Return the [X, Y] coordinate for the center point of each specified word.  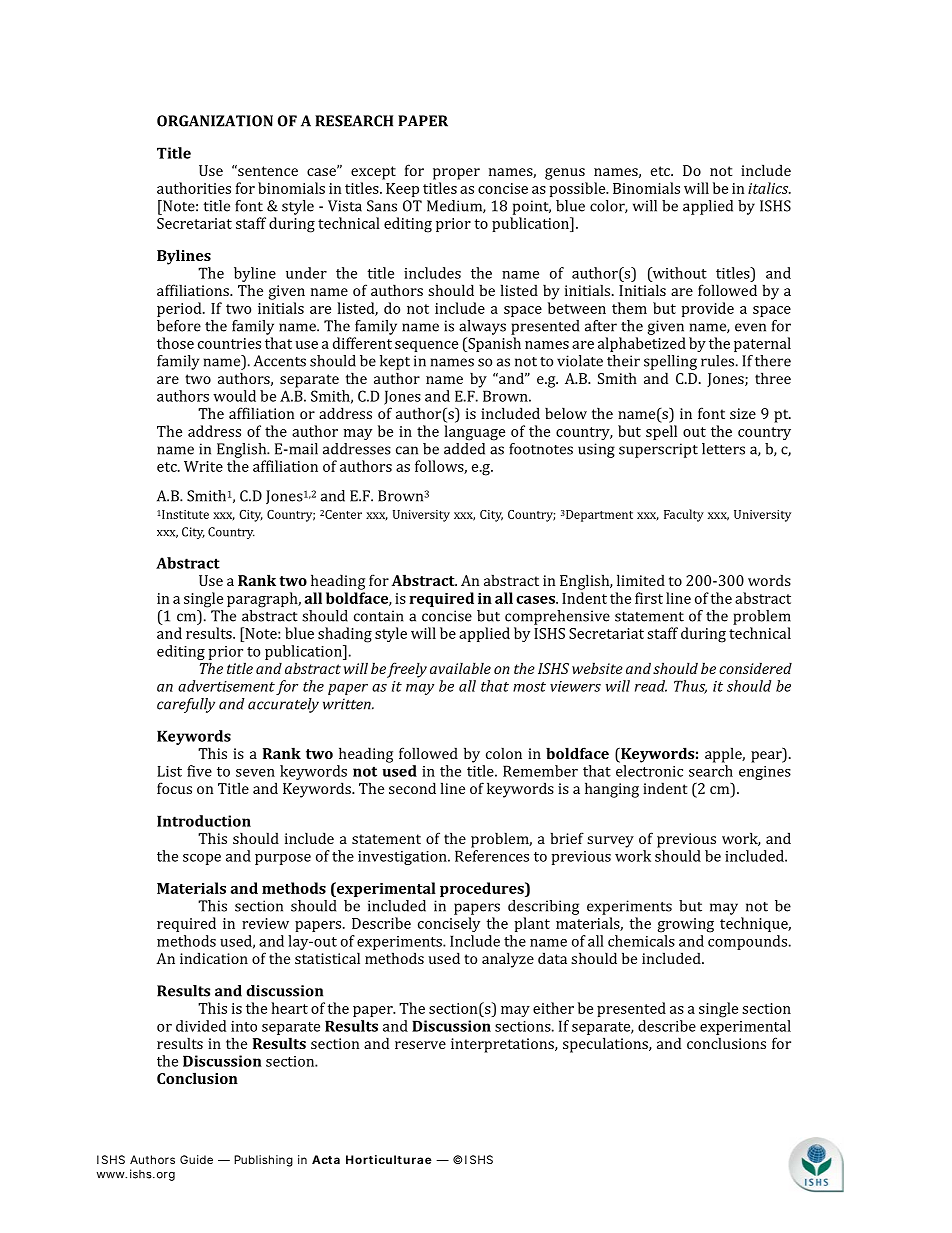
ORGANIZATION [215, 121]
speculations [606, 1045]
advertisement [226, 686]
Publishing [263, 1161]
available [460, 668]
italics [769, 188]
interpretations [503, 1045]
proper [456, 174]
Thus [690, 687]
